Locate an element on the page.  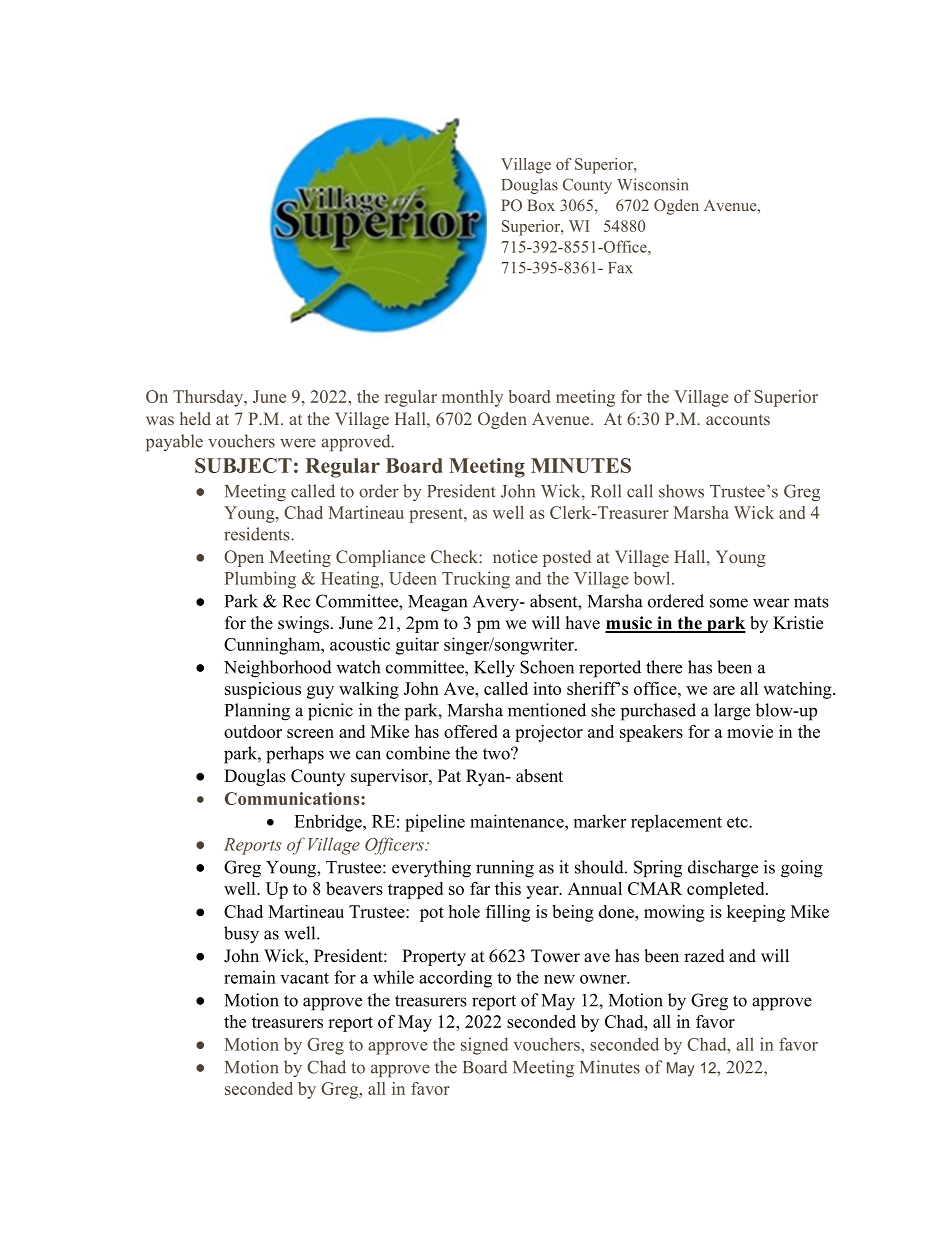
outdoor is located at coordinates (253, 731).
